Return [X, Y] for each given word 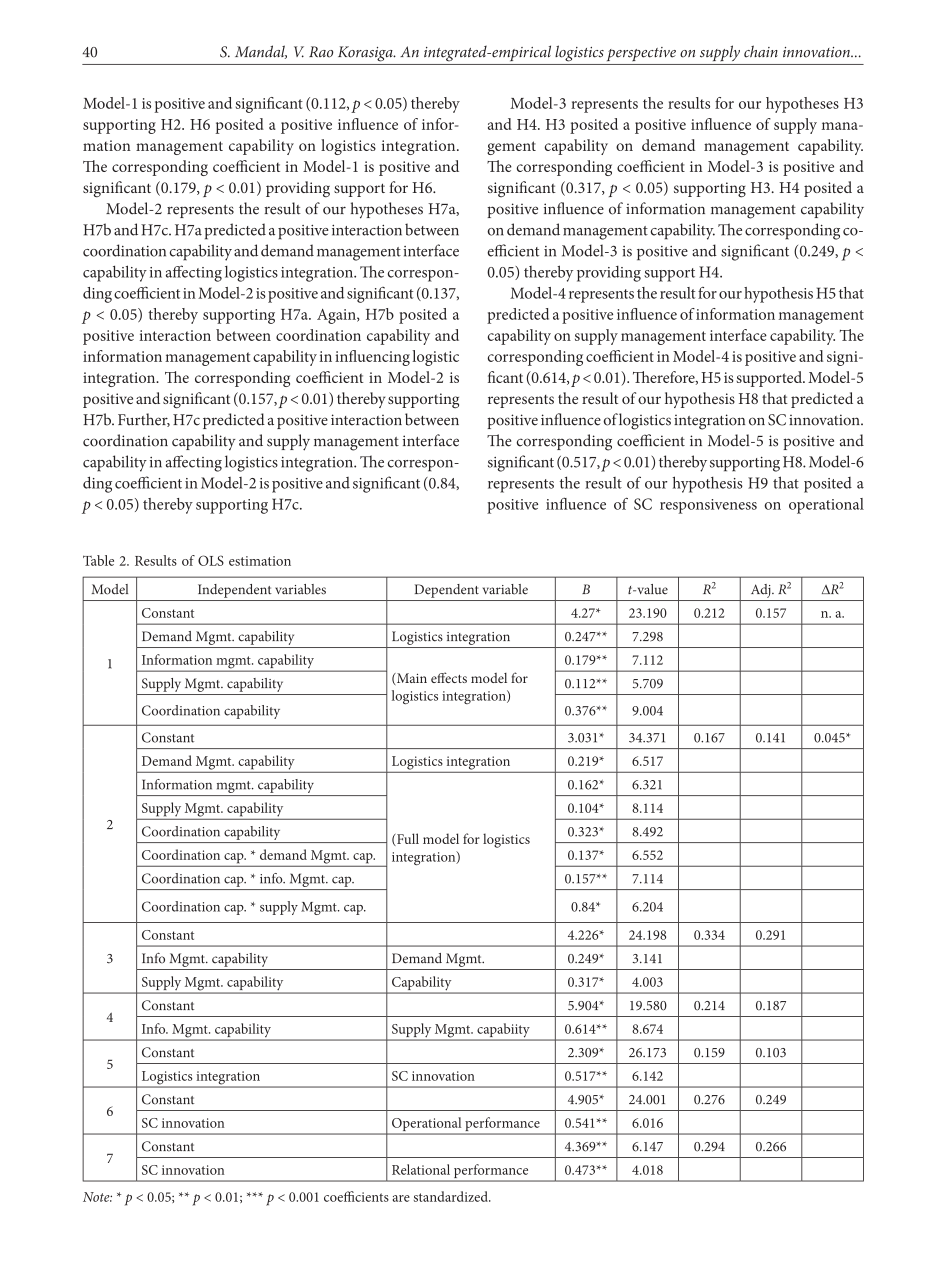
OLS [211, 560]
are [401, 1198]
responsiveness [708, 506]
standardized [452, 1196]
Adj [762, 591]
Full [407, 839]
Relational [421, 1169]
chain [761, 51]
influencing [372, 358]
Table [98, 560]
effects [449, 677]
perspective [641, 54]
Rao [321, 52]
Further [144, 420]
